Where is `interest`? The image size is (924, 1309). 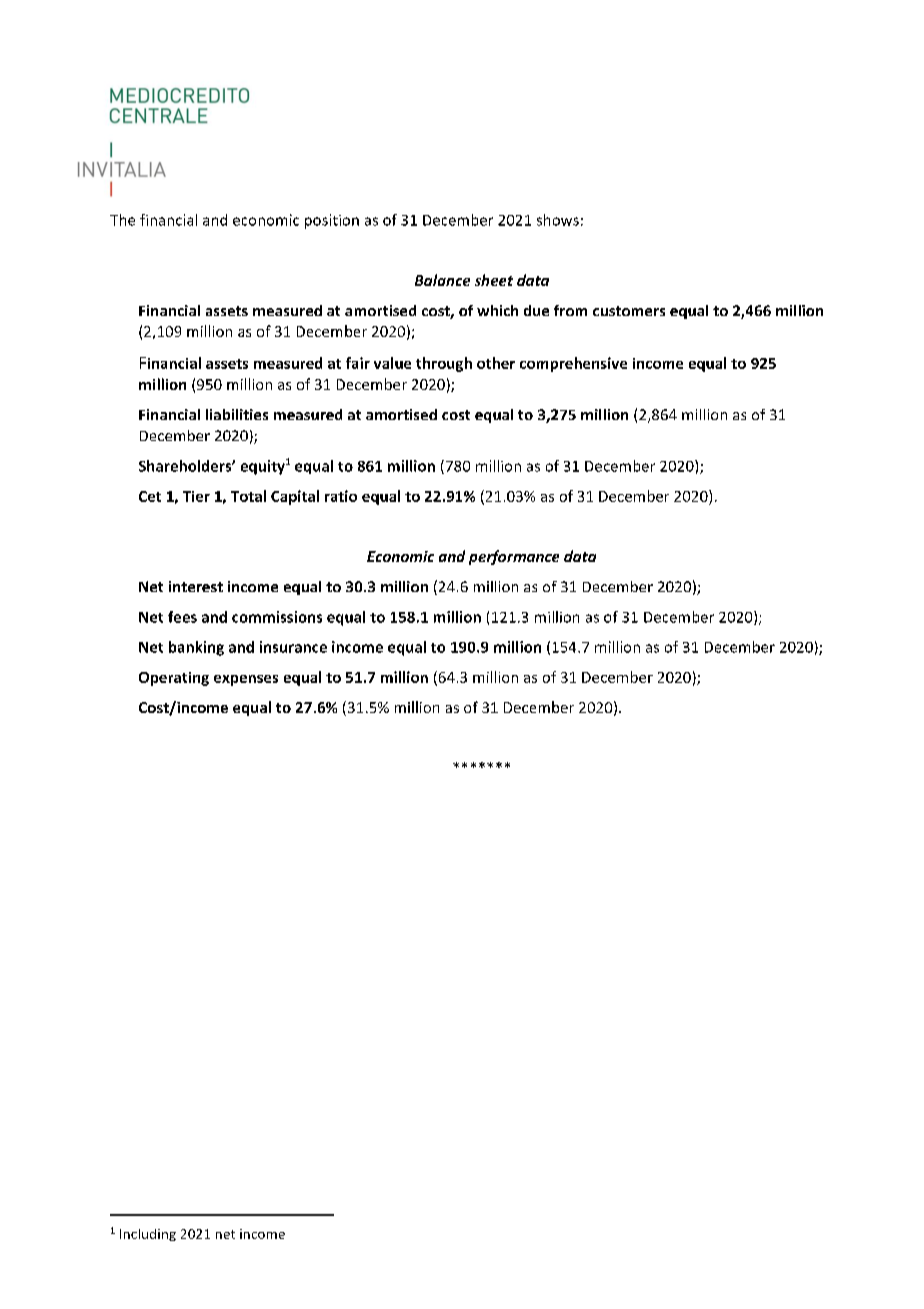
interest is located at coordinates (196, 586).
